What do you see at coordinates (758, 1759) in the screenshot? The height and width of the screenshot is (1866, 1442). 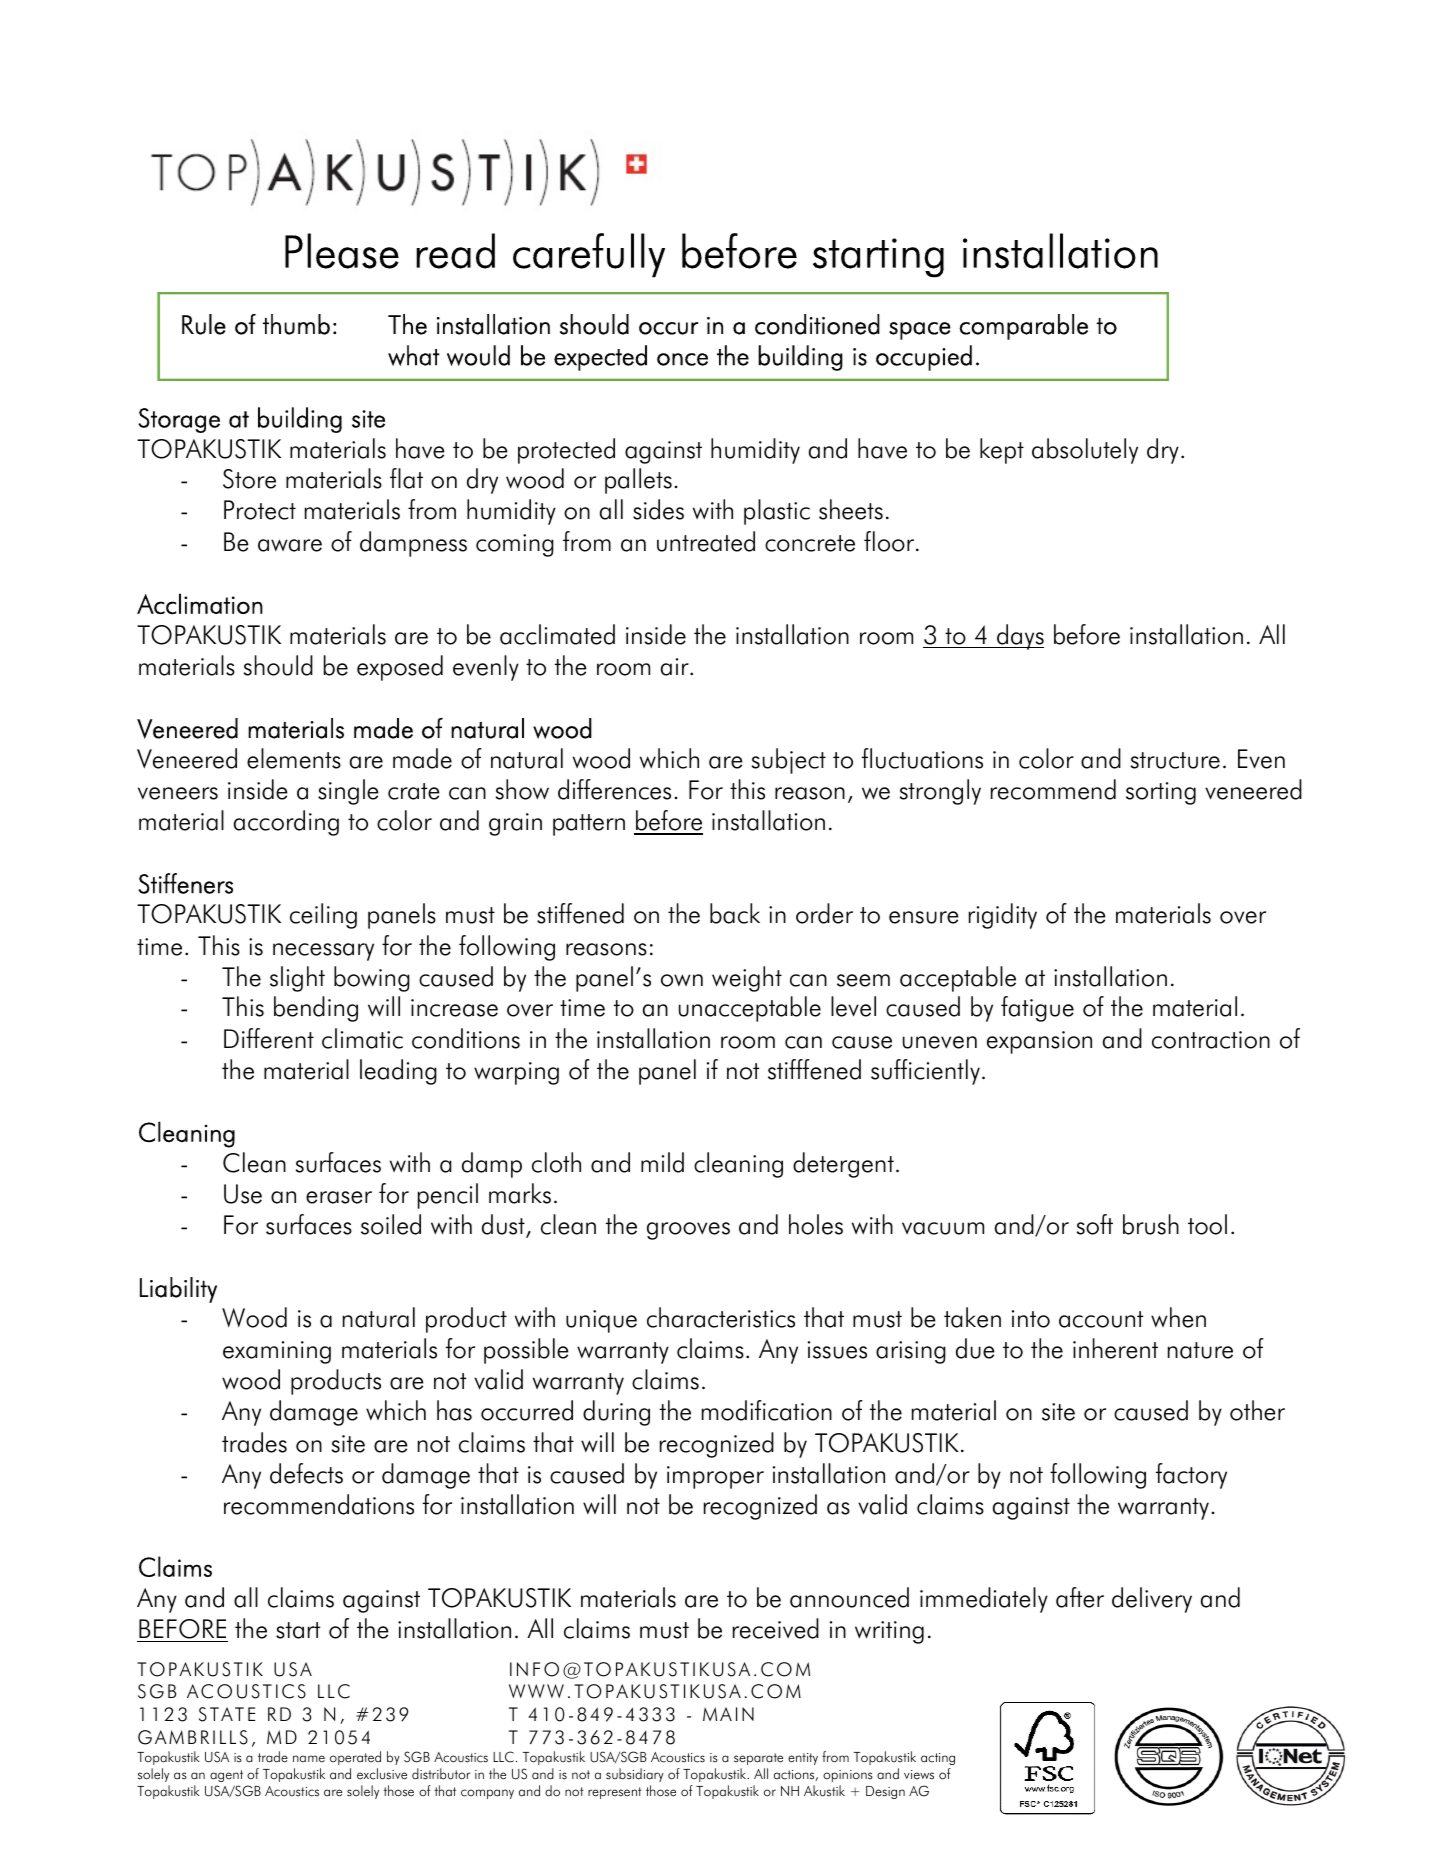 I see `separate` at bounding box center [758, 1759].
